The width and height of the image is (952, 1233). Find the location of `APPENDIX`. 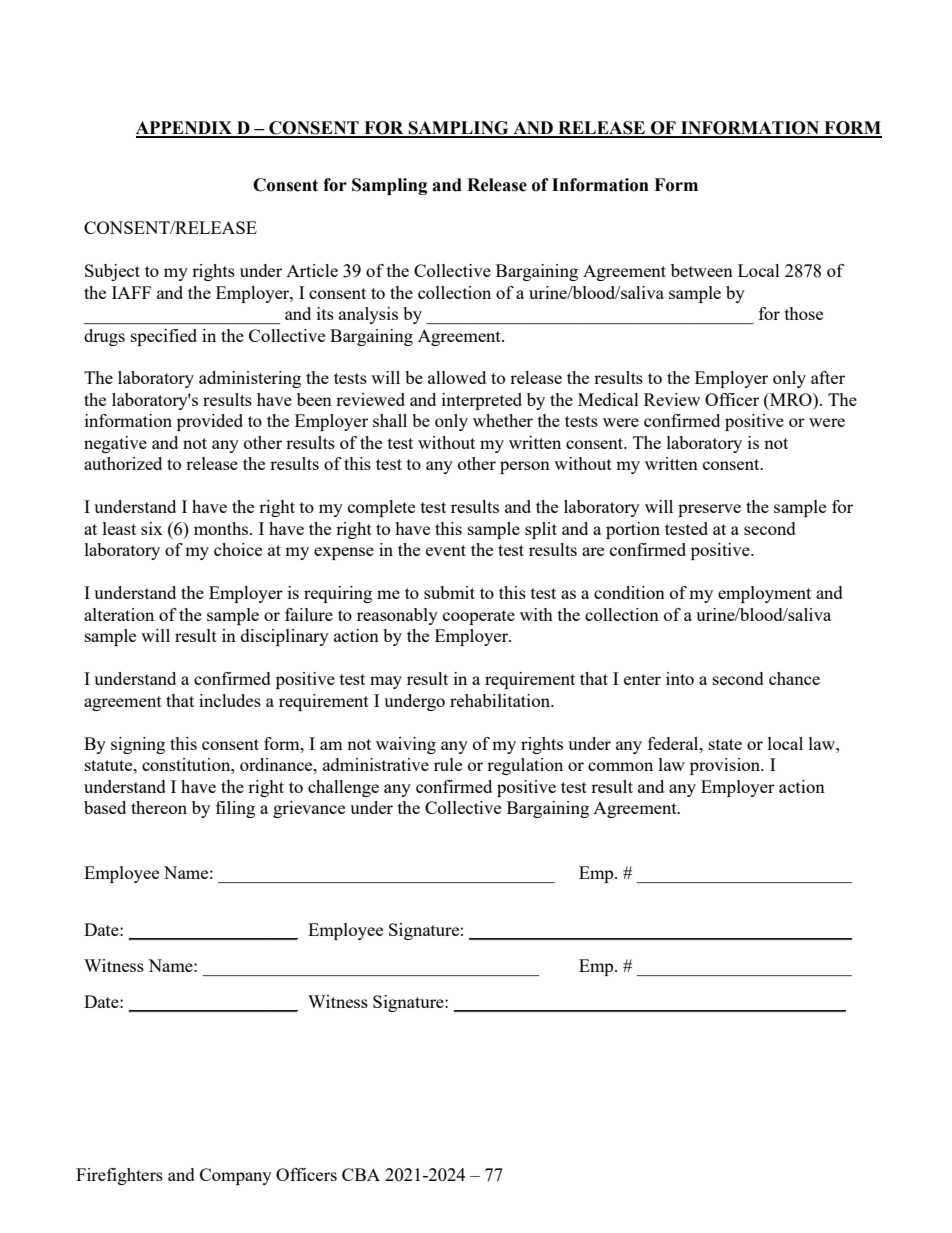

APPENDIX is located at coordinates (185, 129).
